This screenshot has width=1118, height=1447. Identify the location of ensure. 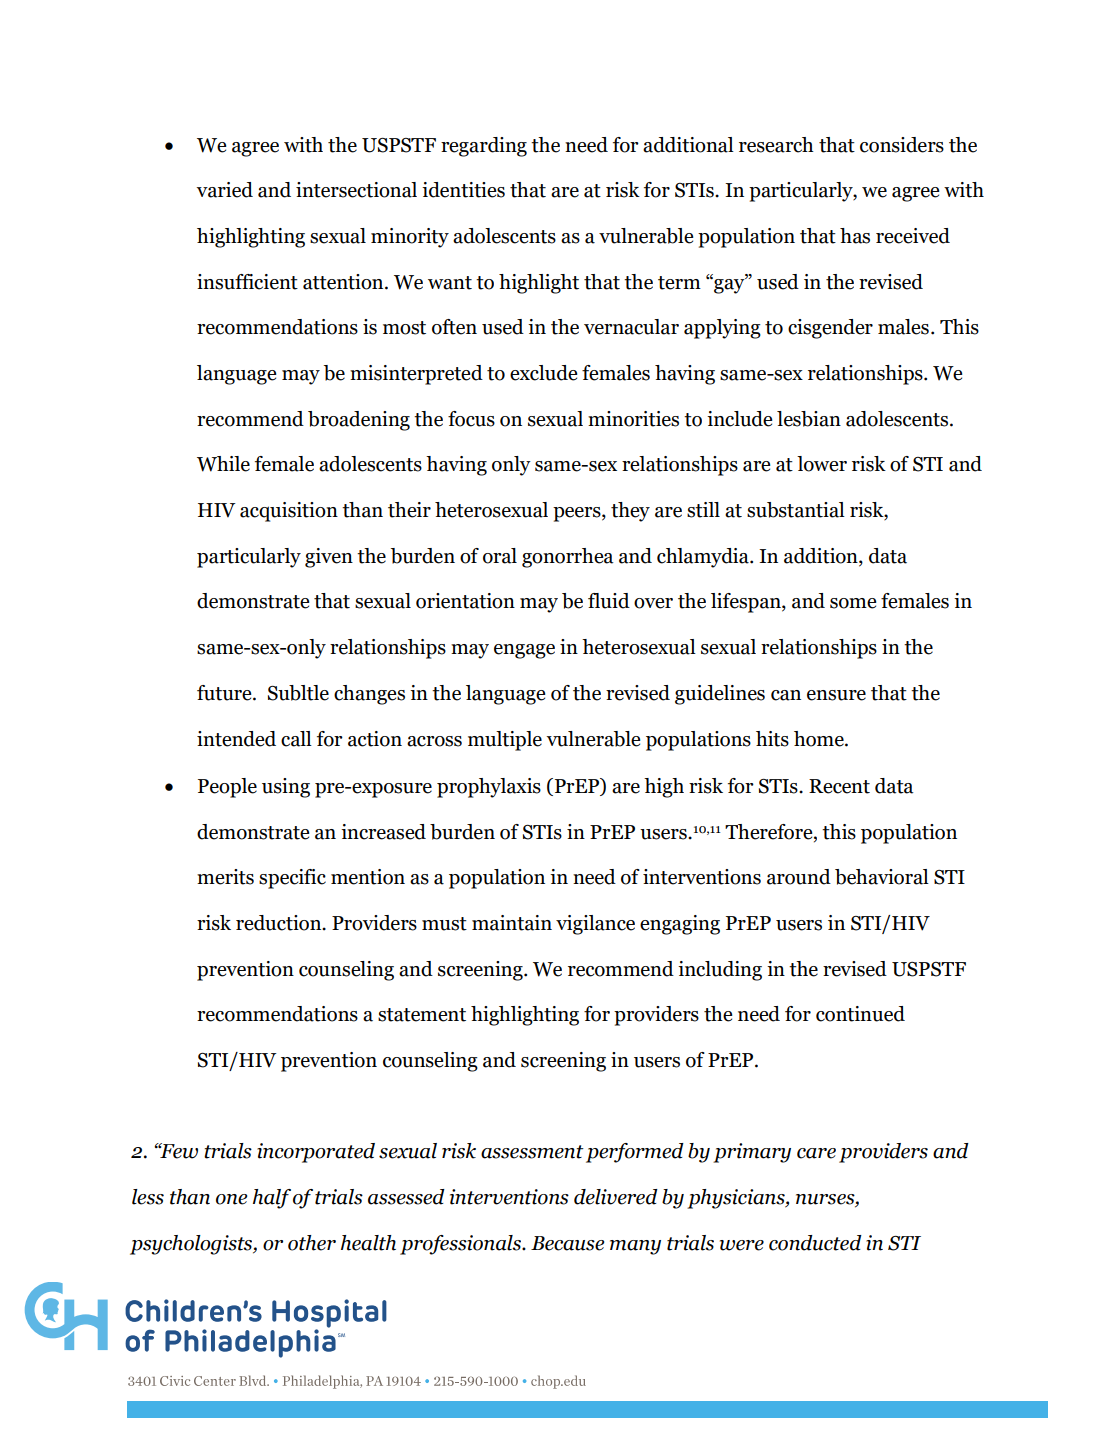
(836, 695).
